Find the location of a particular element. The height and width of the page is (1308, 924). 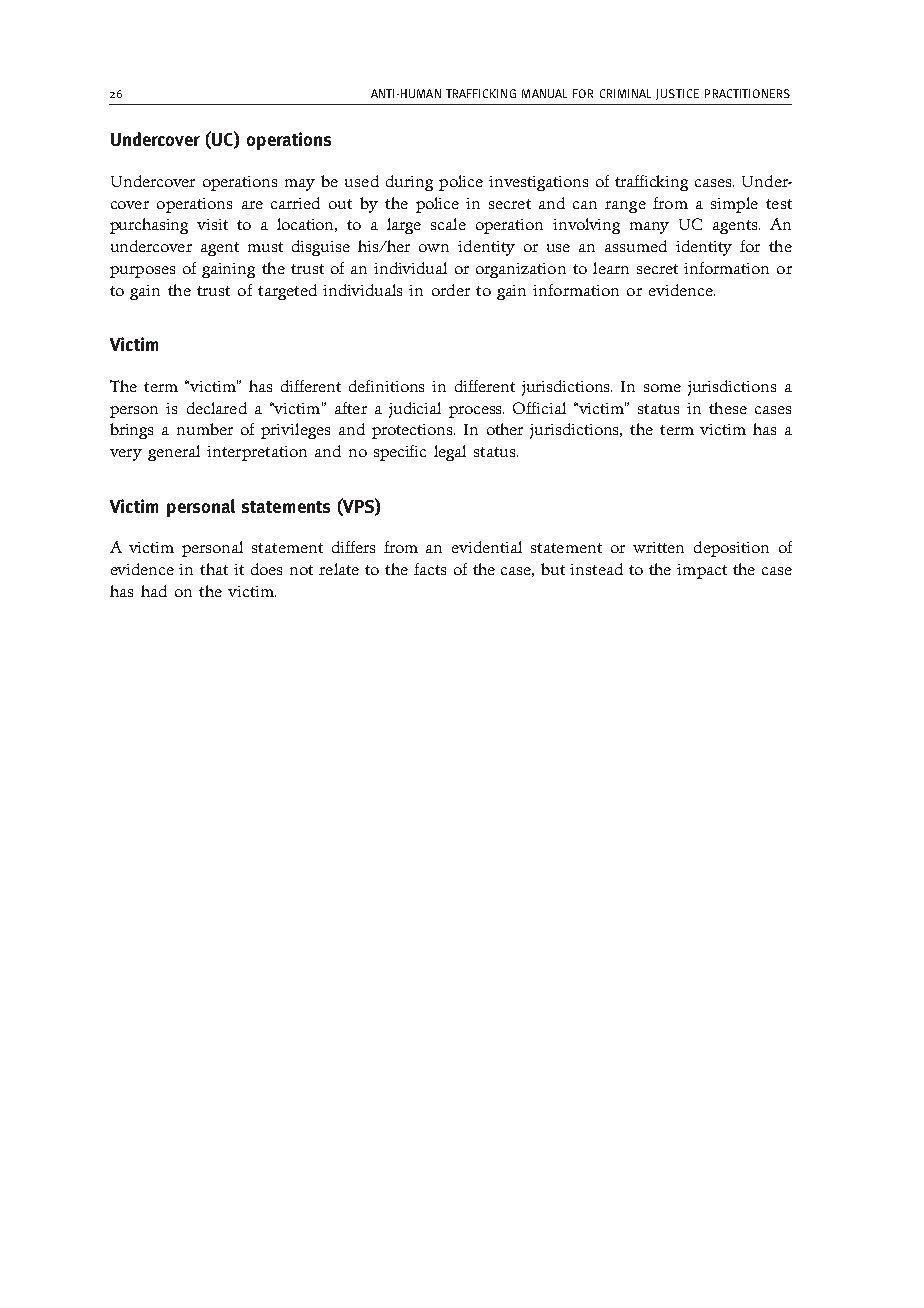

targeted is located at coordinates (287, 292).
